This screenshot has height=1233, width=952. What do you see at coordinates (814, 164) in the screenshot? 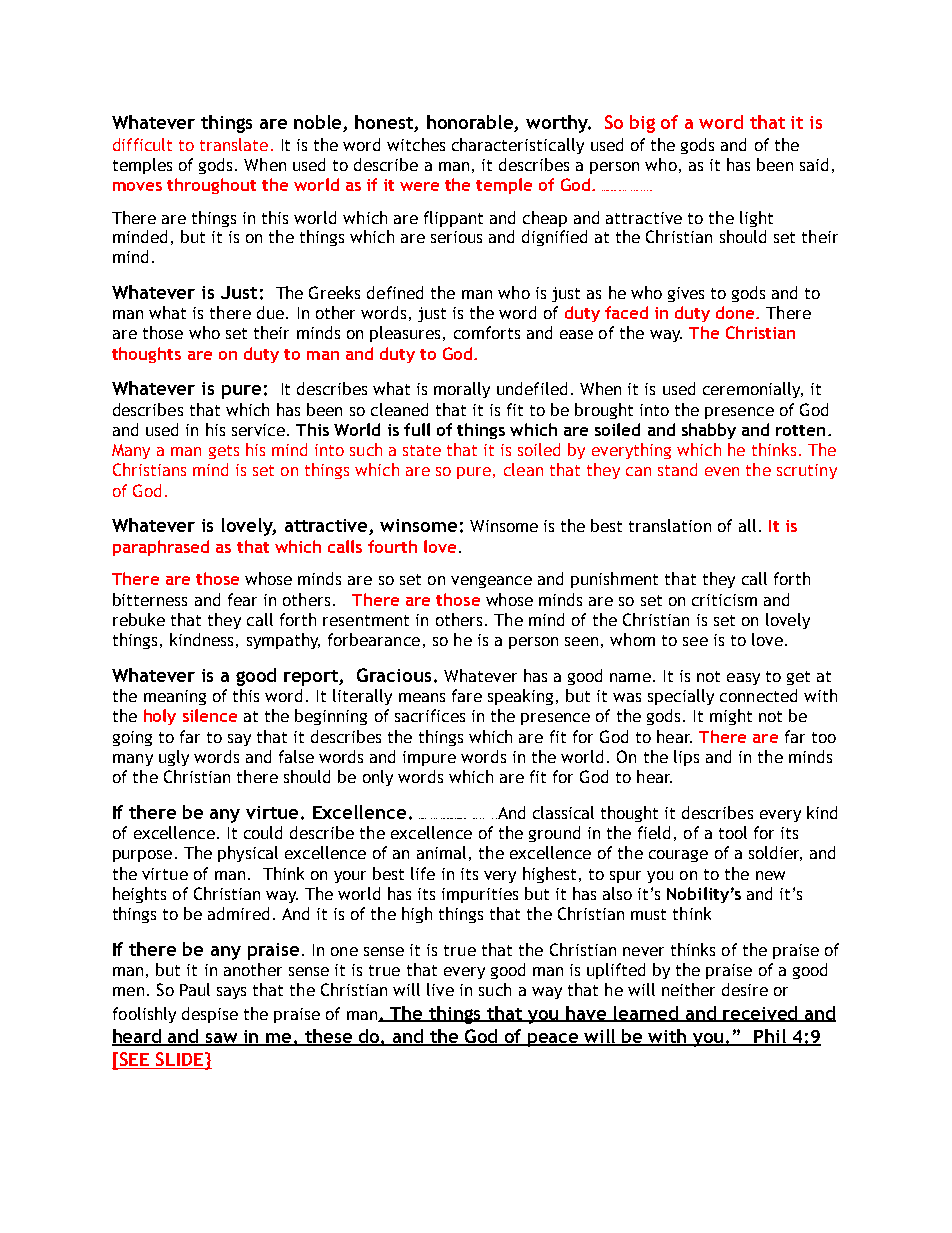
I see `said` at bounding box center [814, 164].
